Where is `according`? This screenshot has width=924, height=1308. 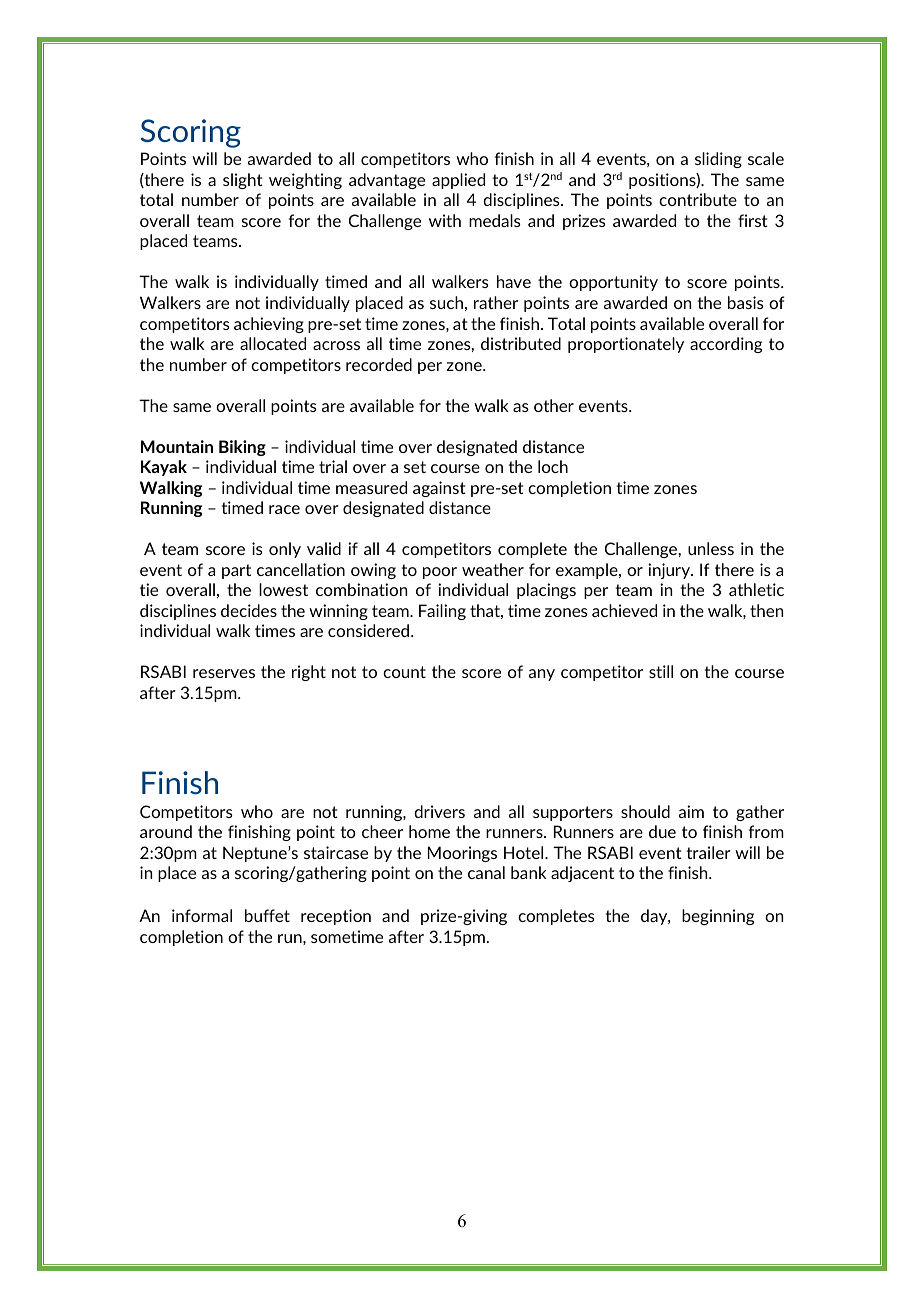
according is located at coordinates (726, 345).
